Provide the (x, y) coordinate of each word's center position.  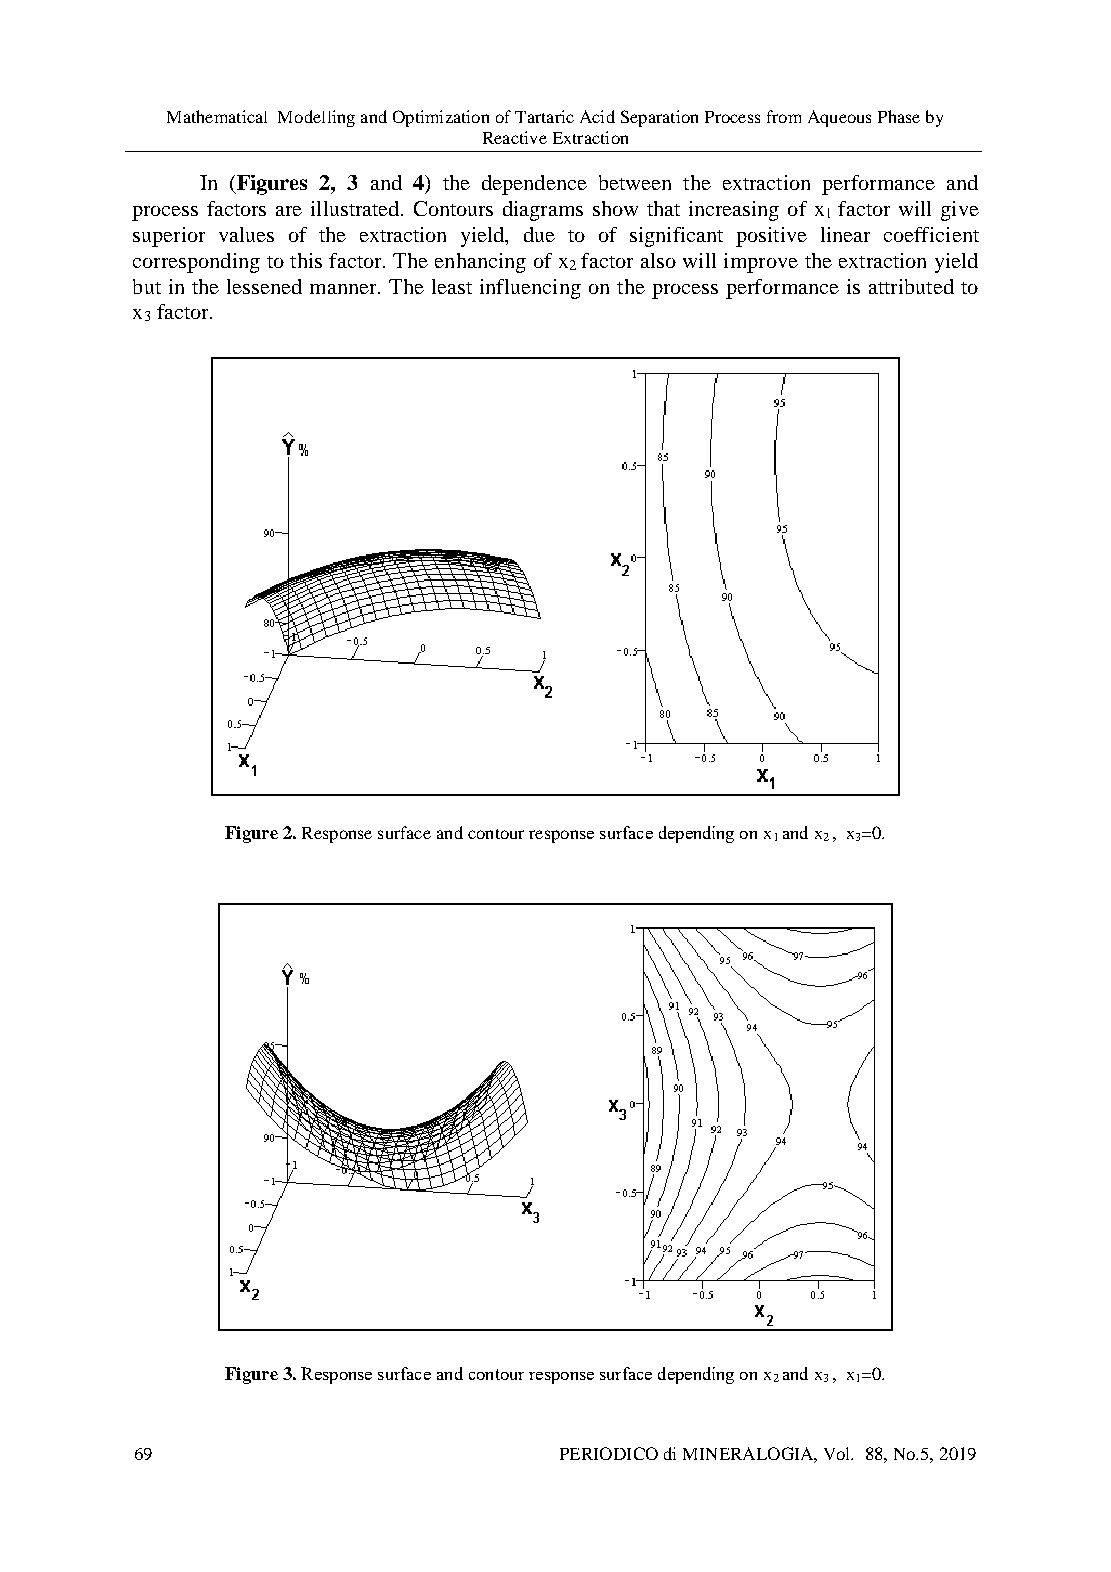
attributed (911, 286)
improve (761, 263)
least (452, 286)
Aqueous (839, 118)
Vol (838, 1453)
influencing (530, 289)
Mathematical (217, 116)
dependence (534, 185)
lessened (264, 286)
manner (344, 289)
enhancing (480, 263)
